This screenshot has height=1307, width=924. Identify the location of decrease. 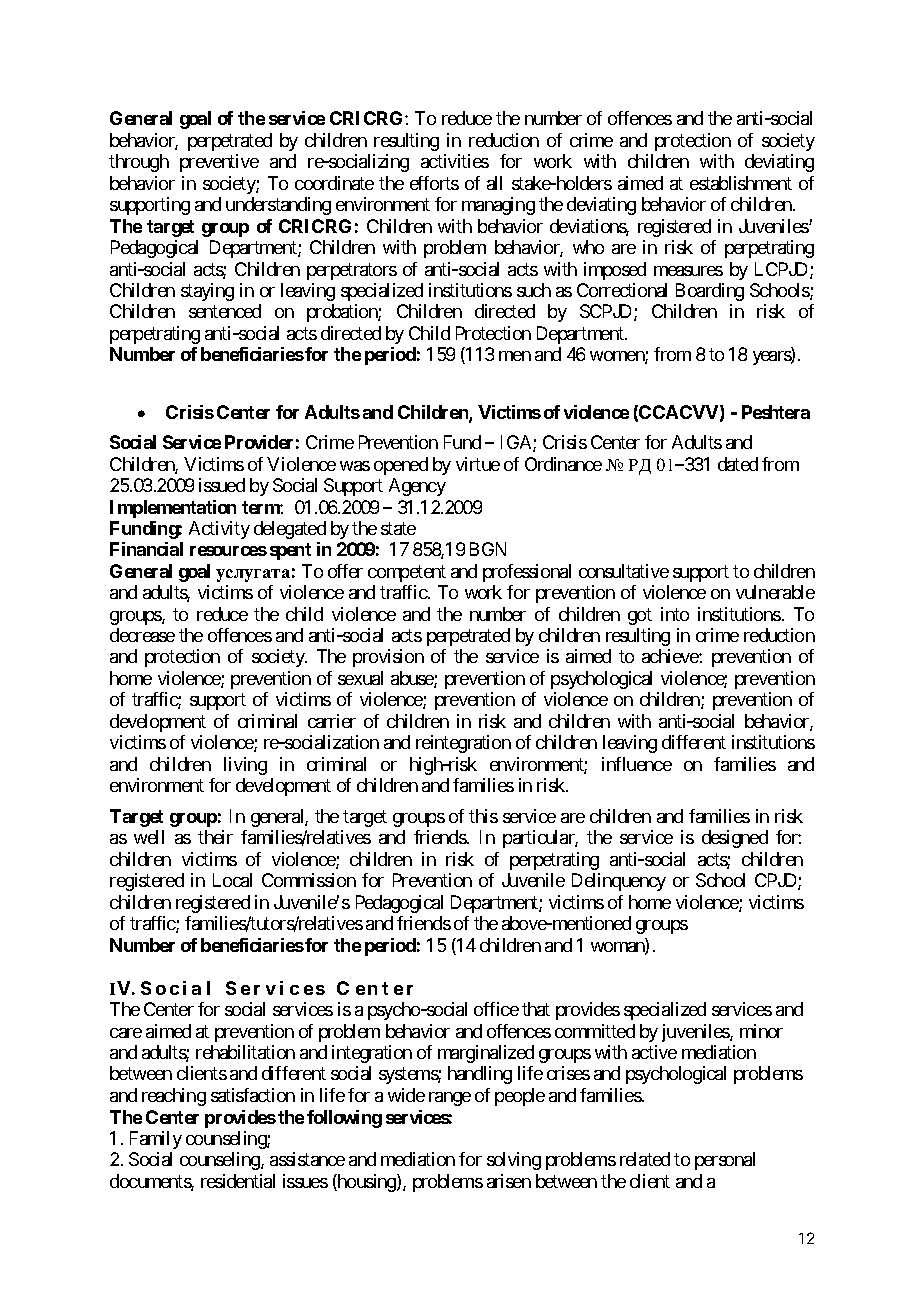
(142, 635).
